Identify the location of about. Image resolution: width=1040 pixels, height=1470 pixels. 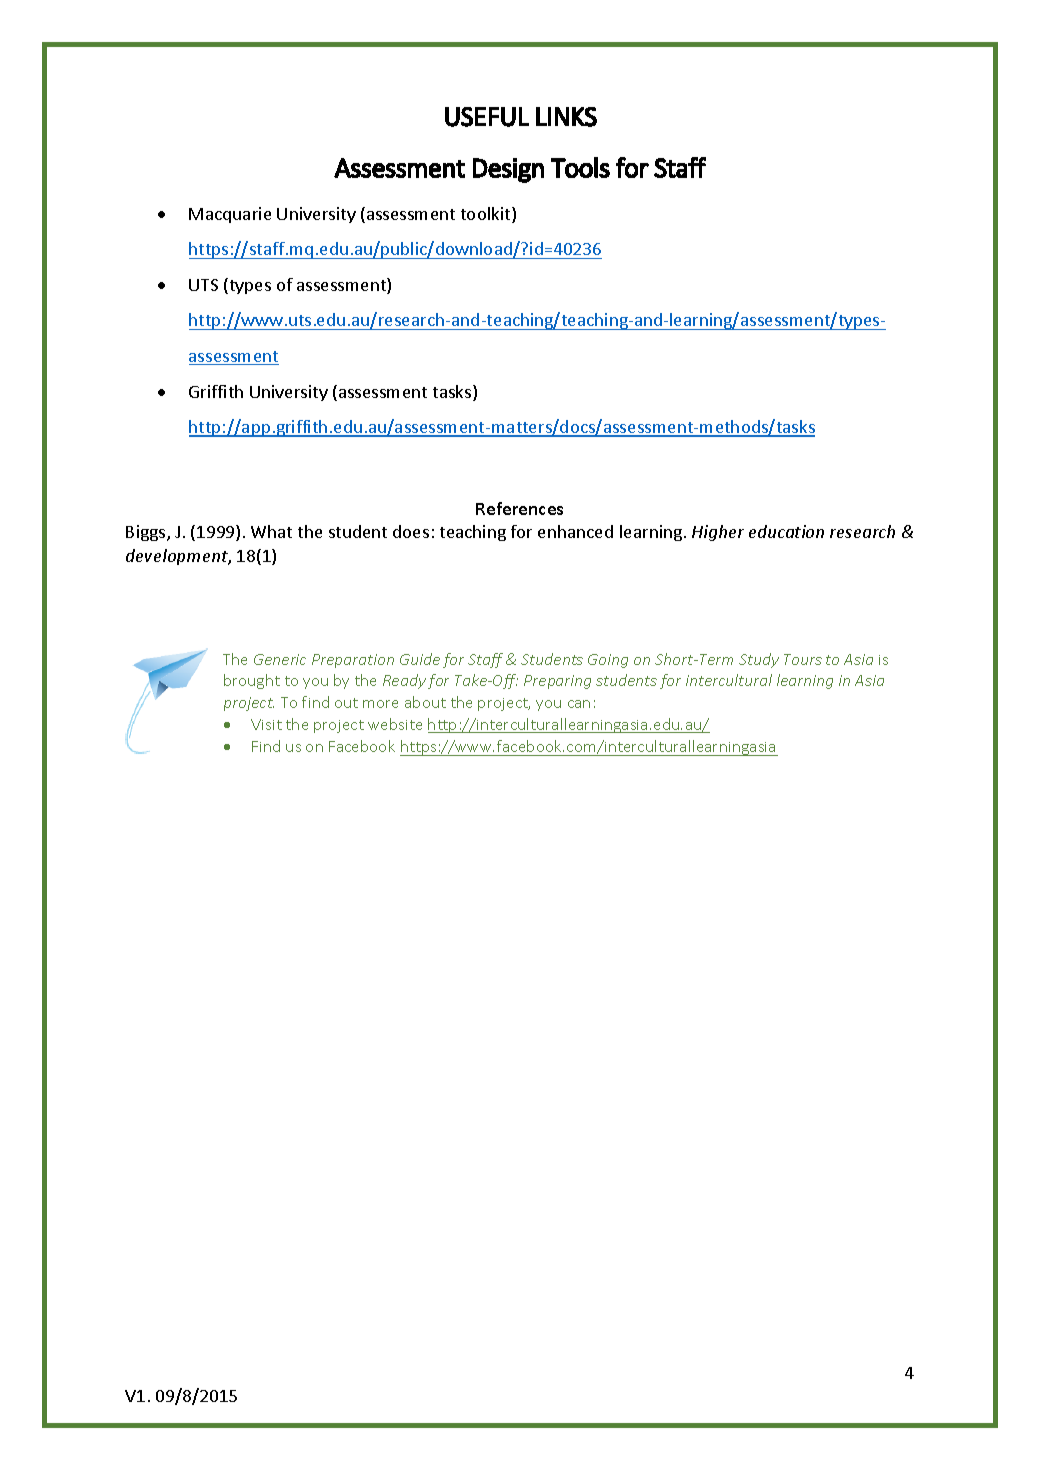
(425, 702).
